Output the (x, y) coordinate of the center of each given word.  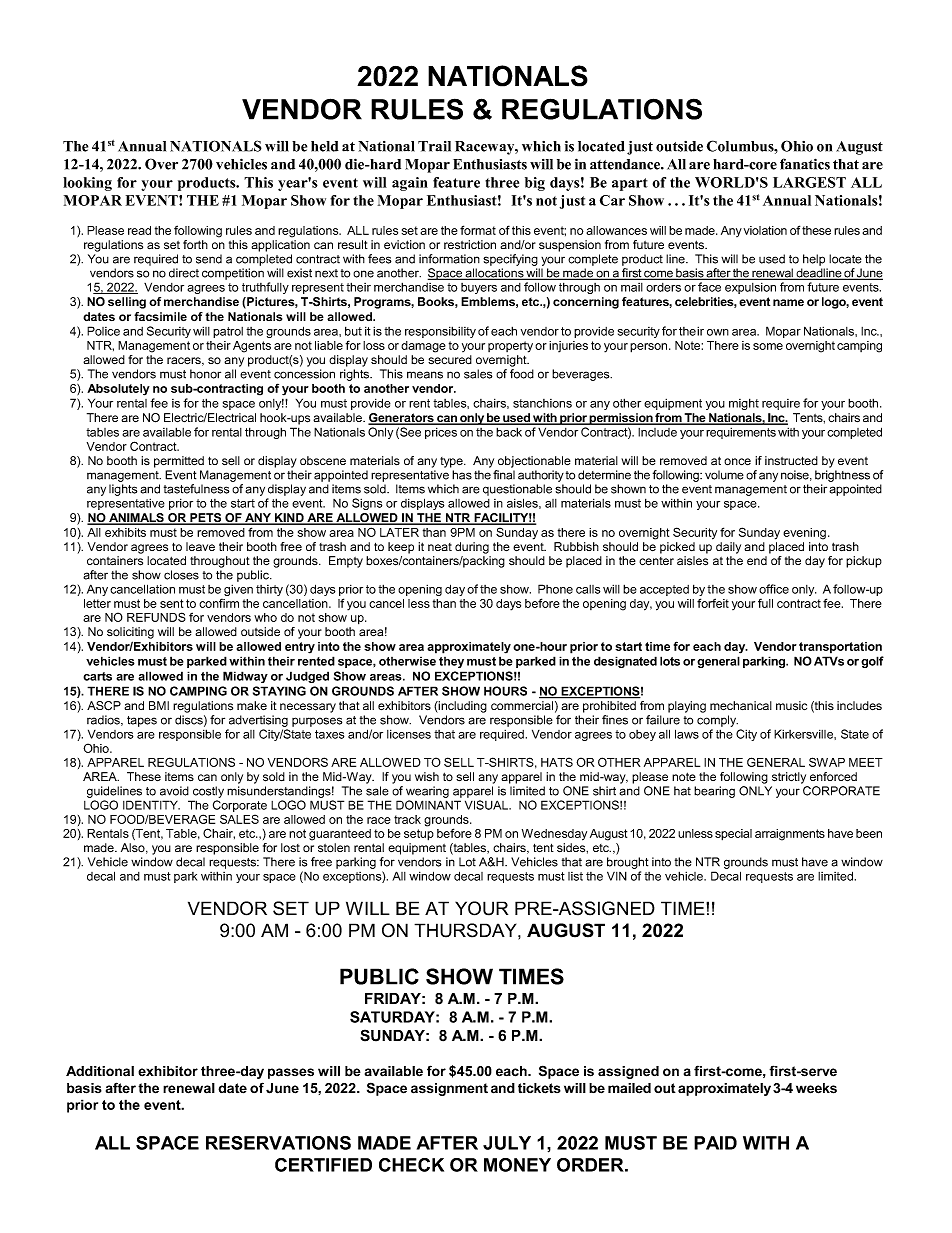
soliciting (130, 633)
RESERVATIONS (278, 1143)
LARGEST (809, 182)
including (462, 707)
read (139, 230)
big (535, 184)
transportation (840, 648)
